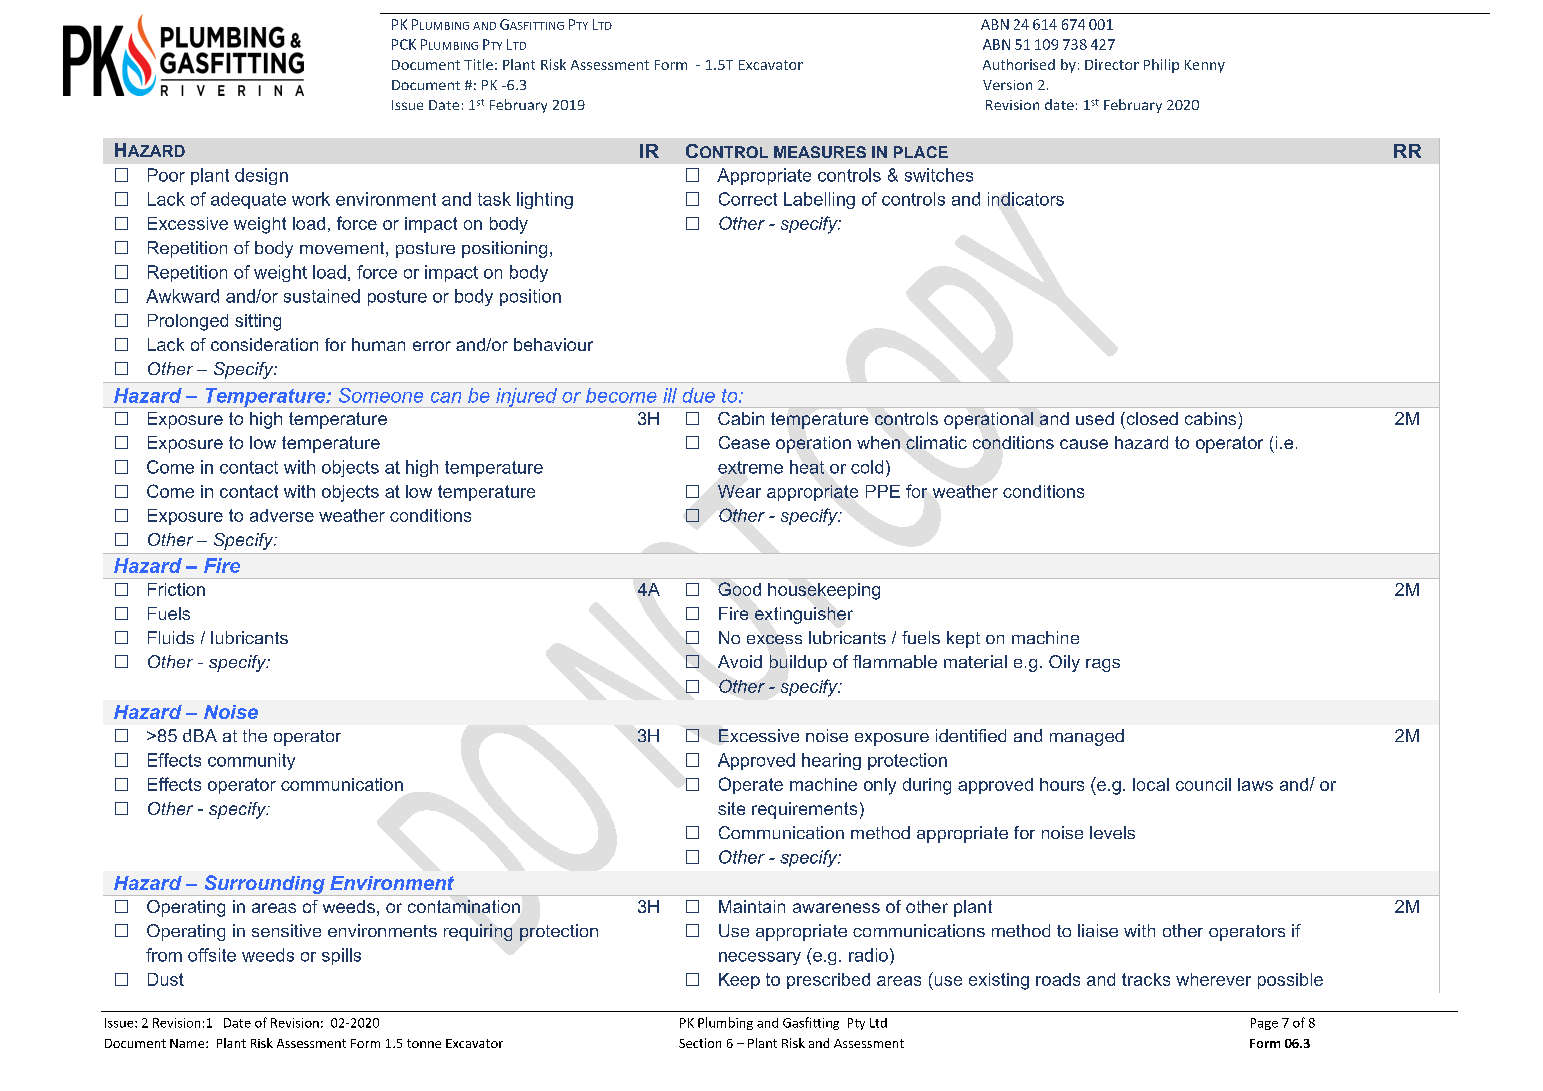  Describe the element at coordinates (188, 1043) in the image. I see `Name` at that location.
